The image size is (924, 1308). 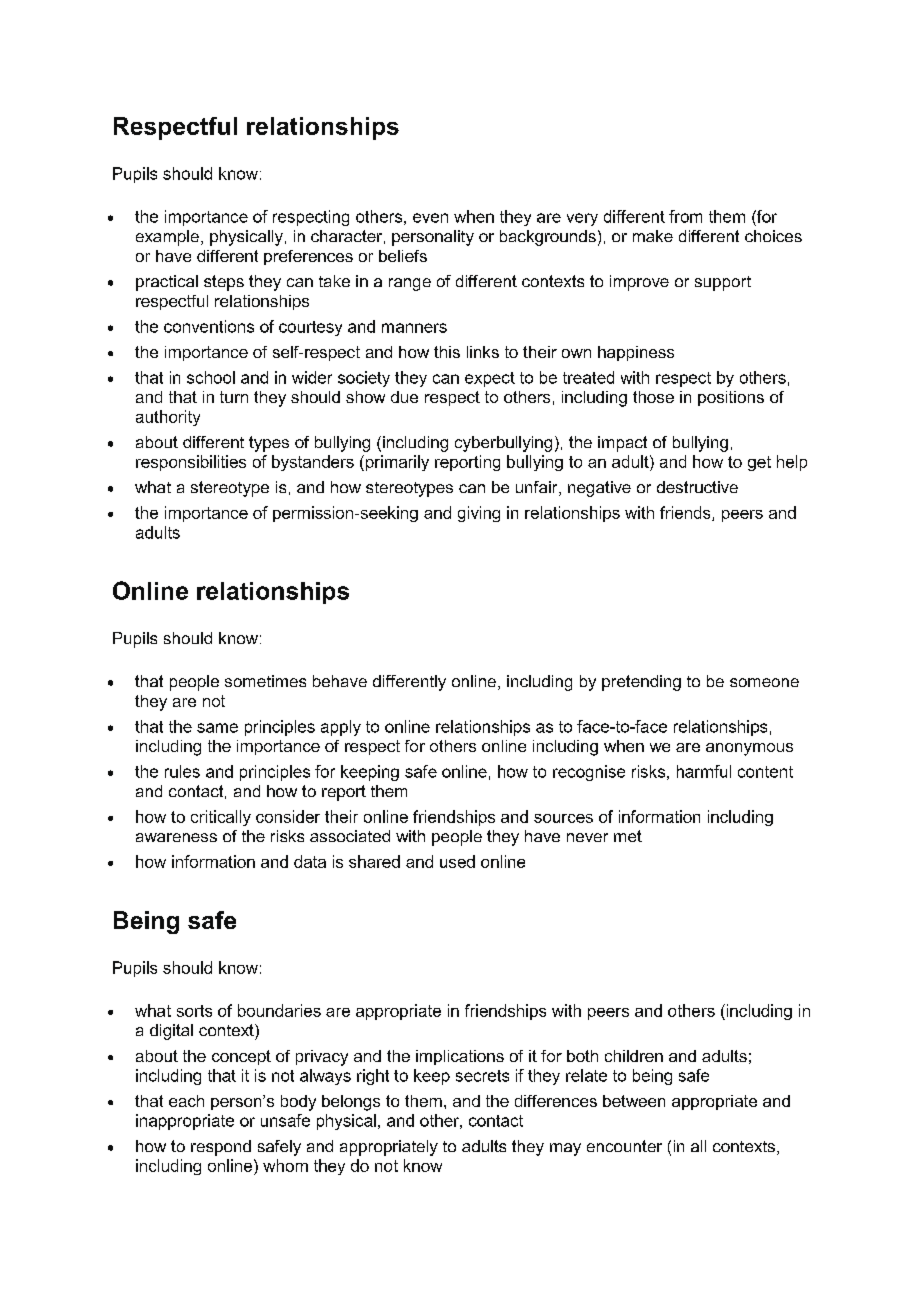 What do you see at coordinates (457, 861) in the screenshot?
I see `used` at bounding box center [457, 861].
